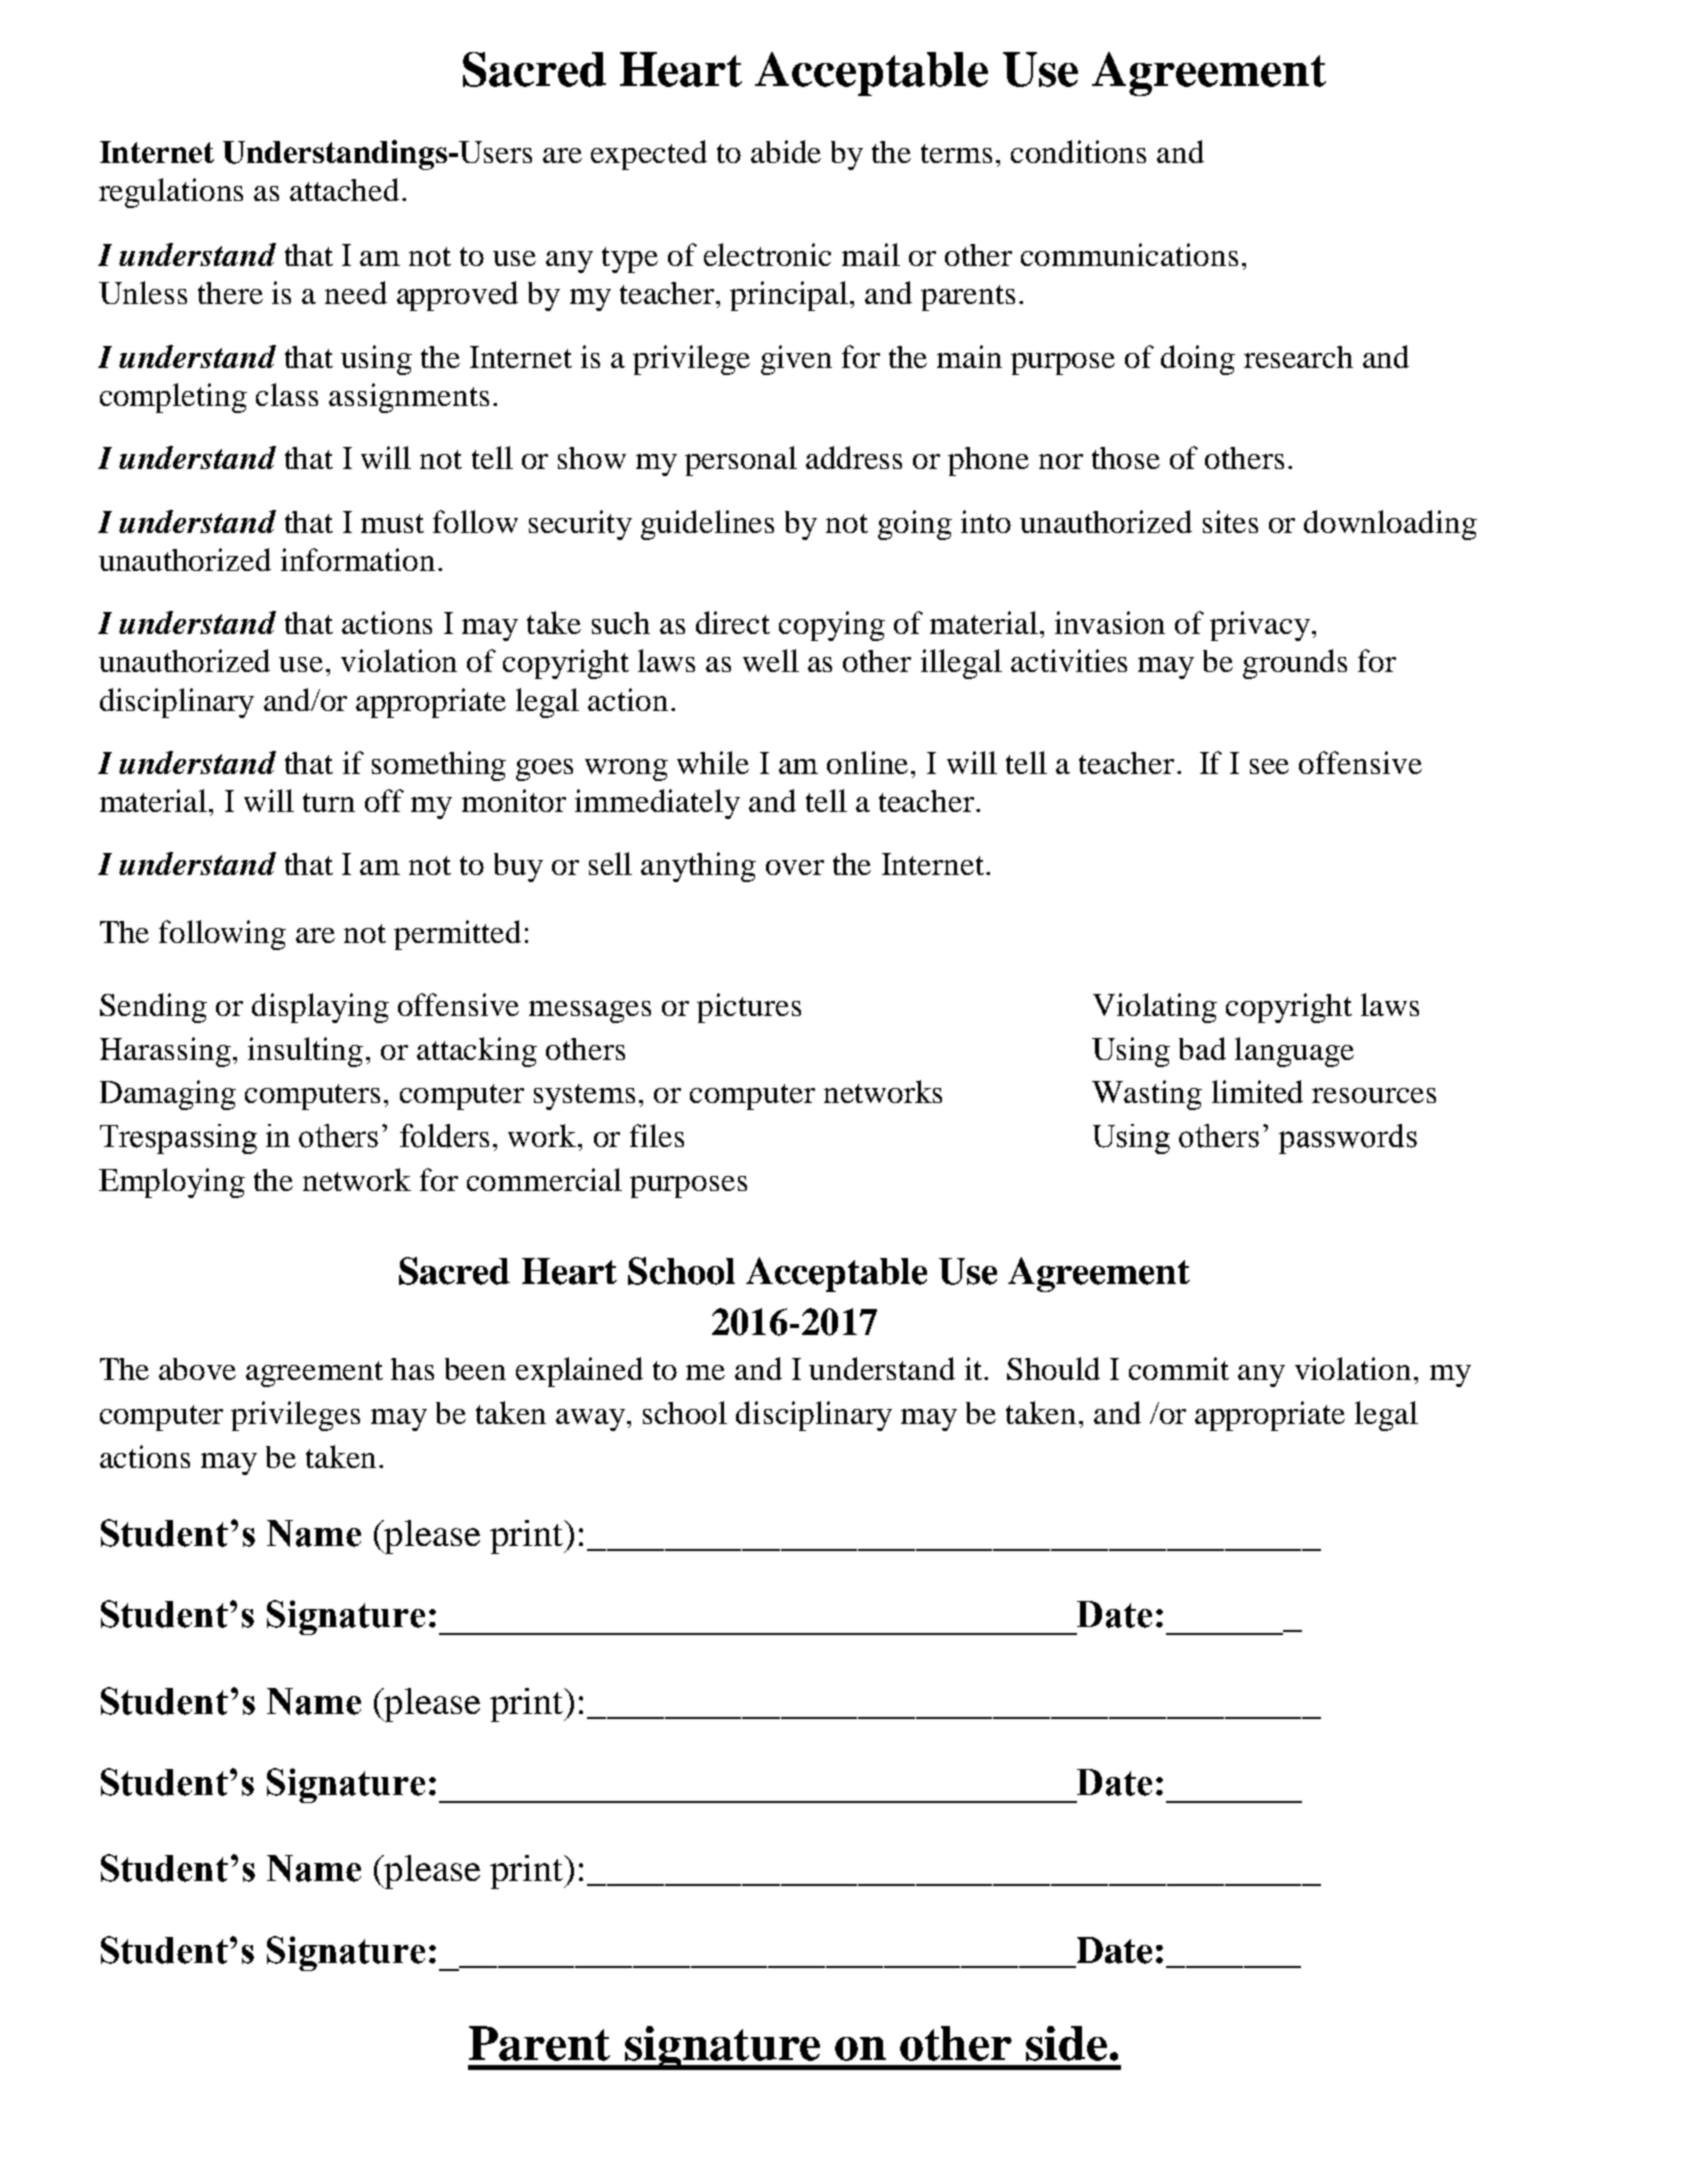 This document has height=2184, width=1688. I want to click on limited, so click(1257, 1091).
